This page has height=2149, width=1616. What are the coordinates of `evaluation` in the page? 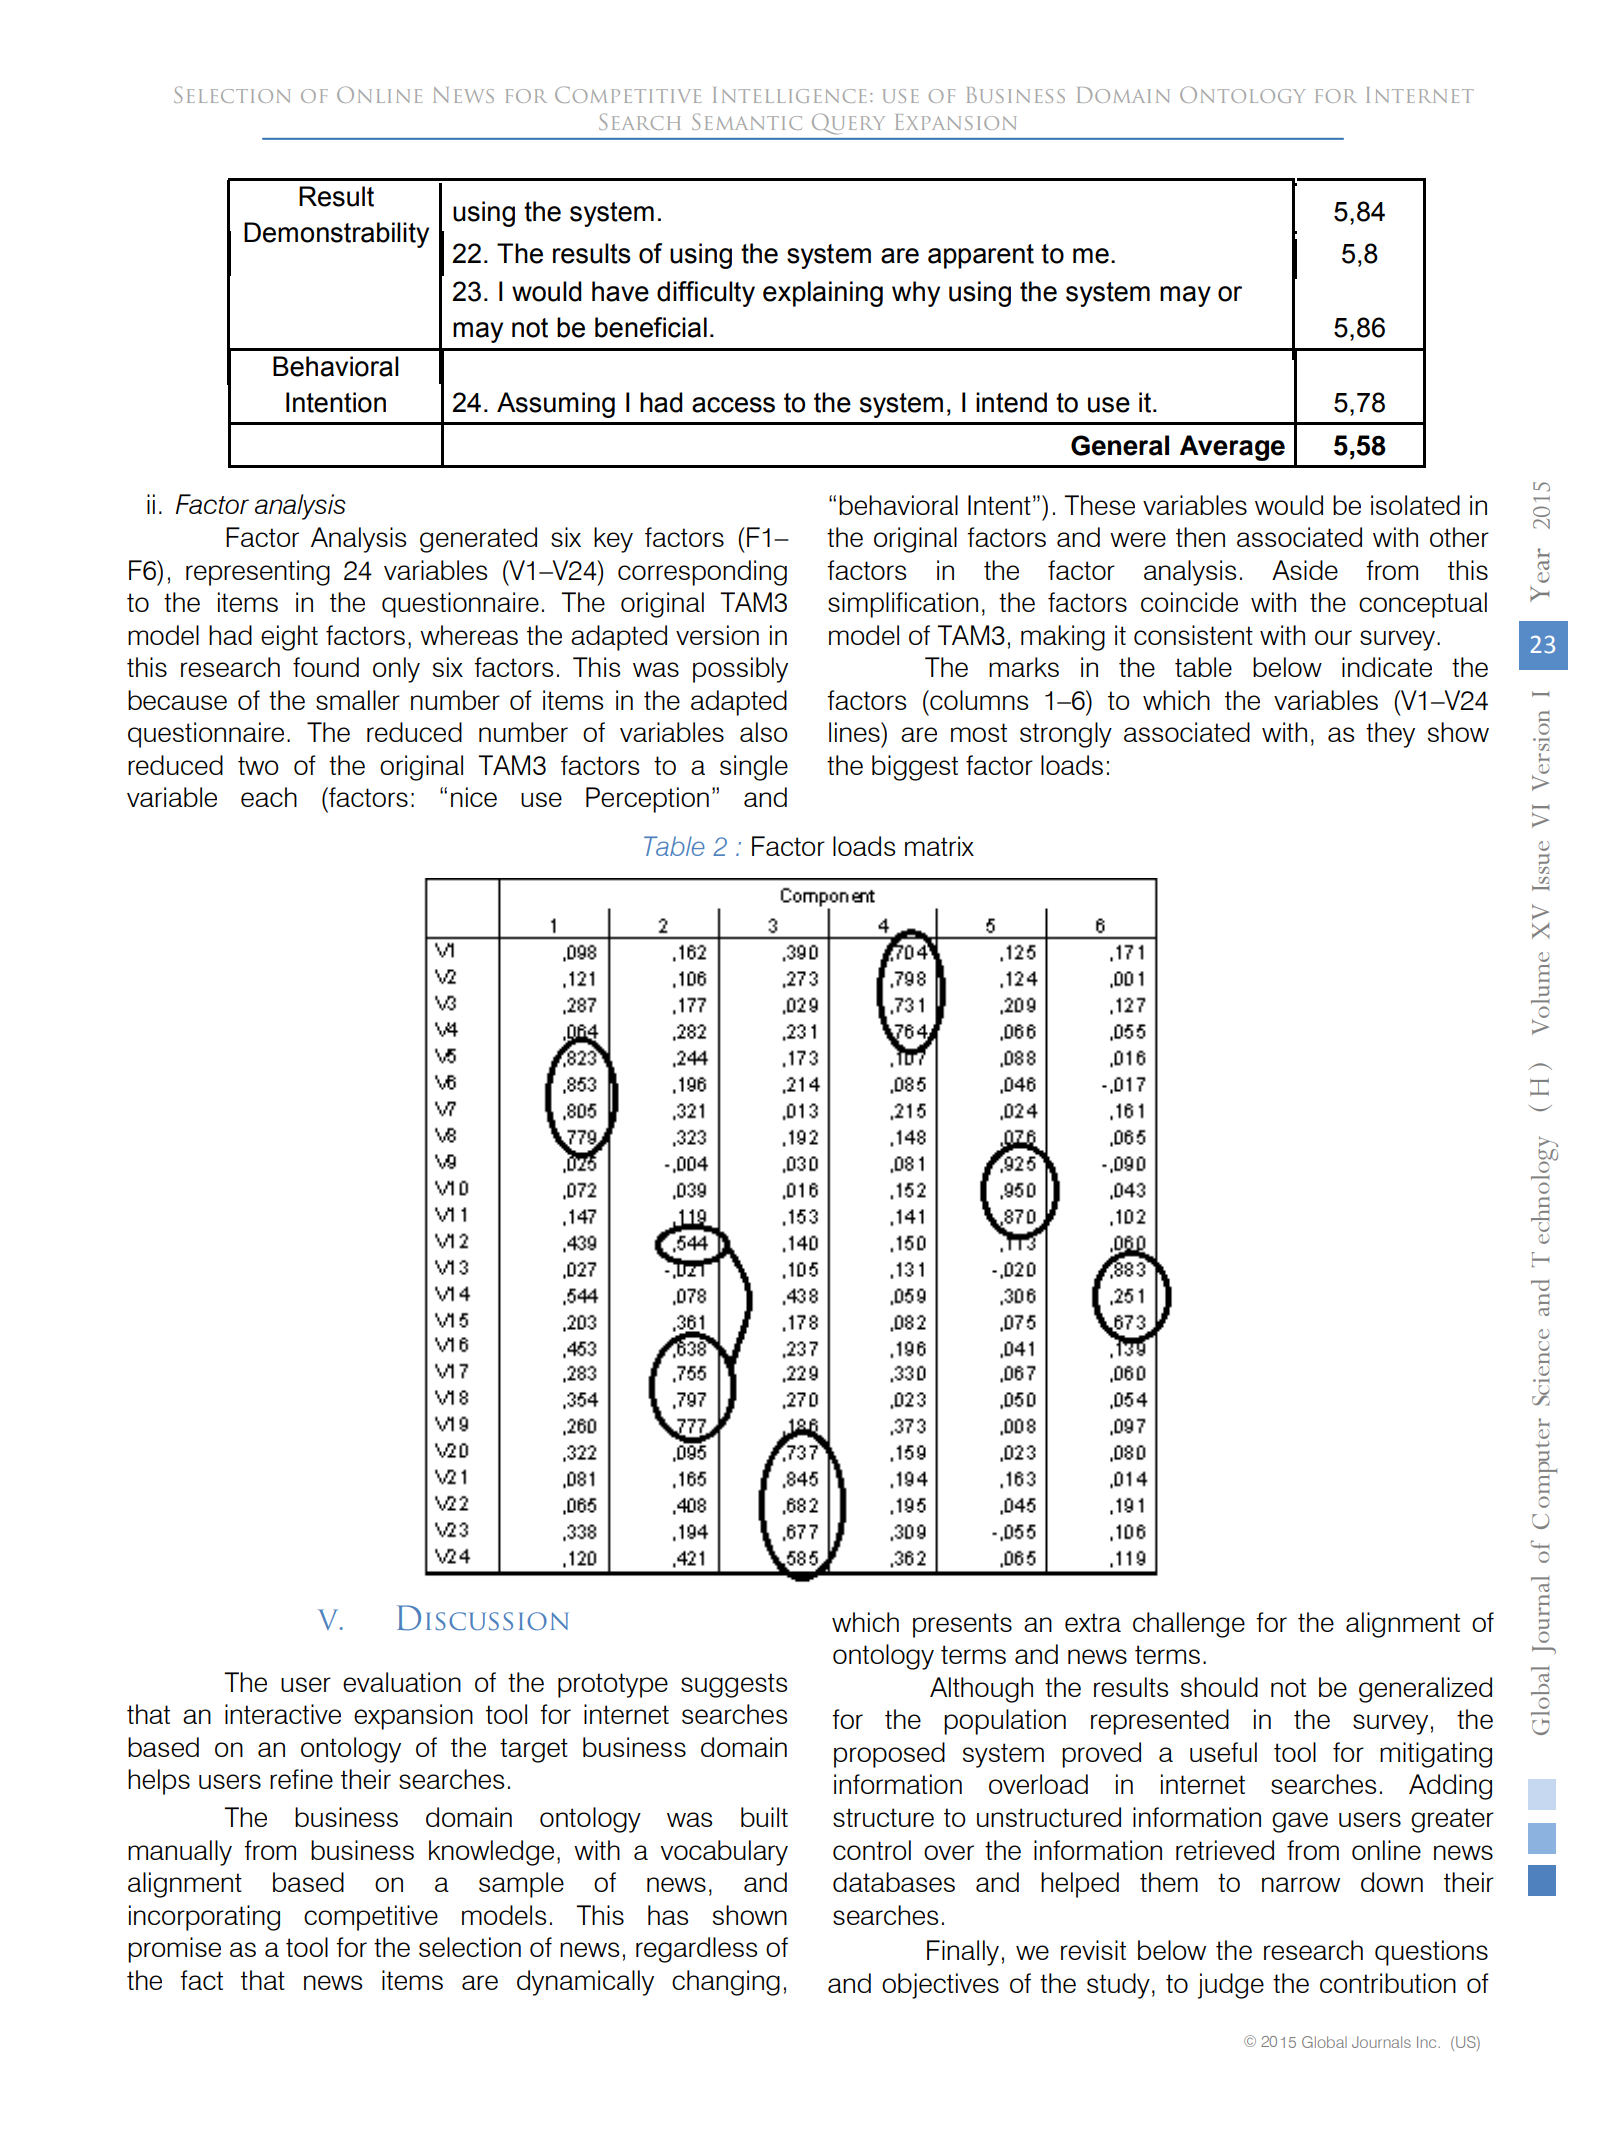 It's located at (402, 1682).
